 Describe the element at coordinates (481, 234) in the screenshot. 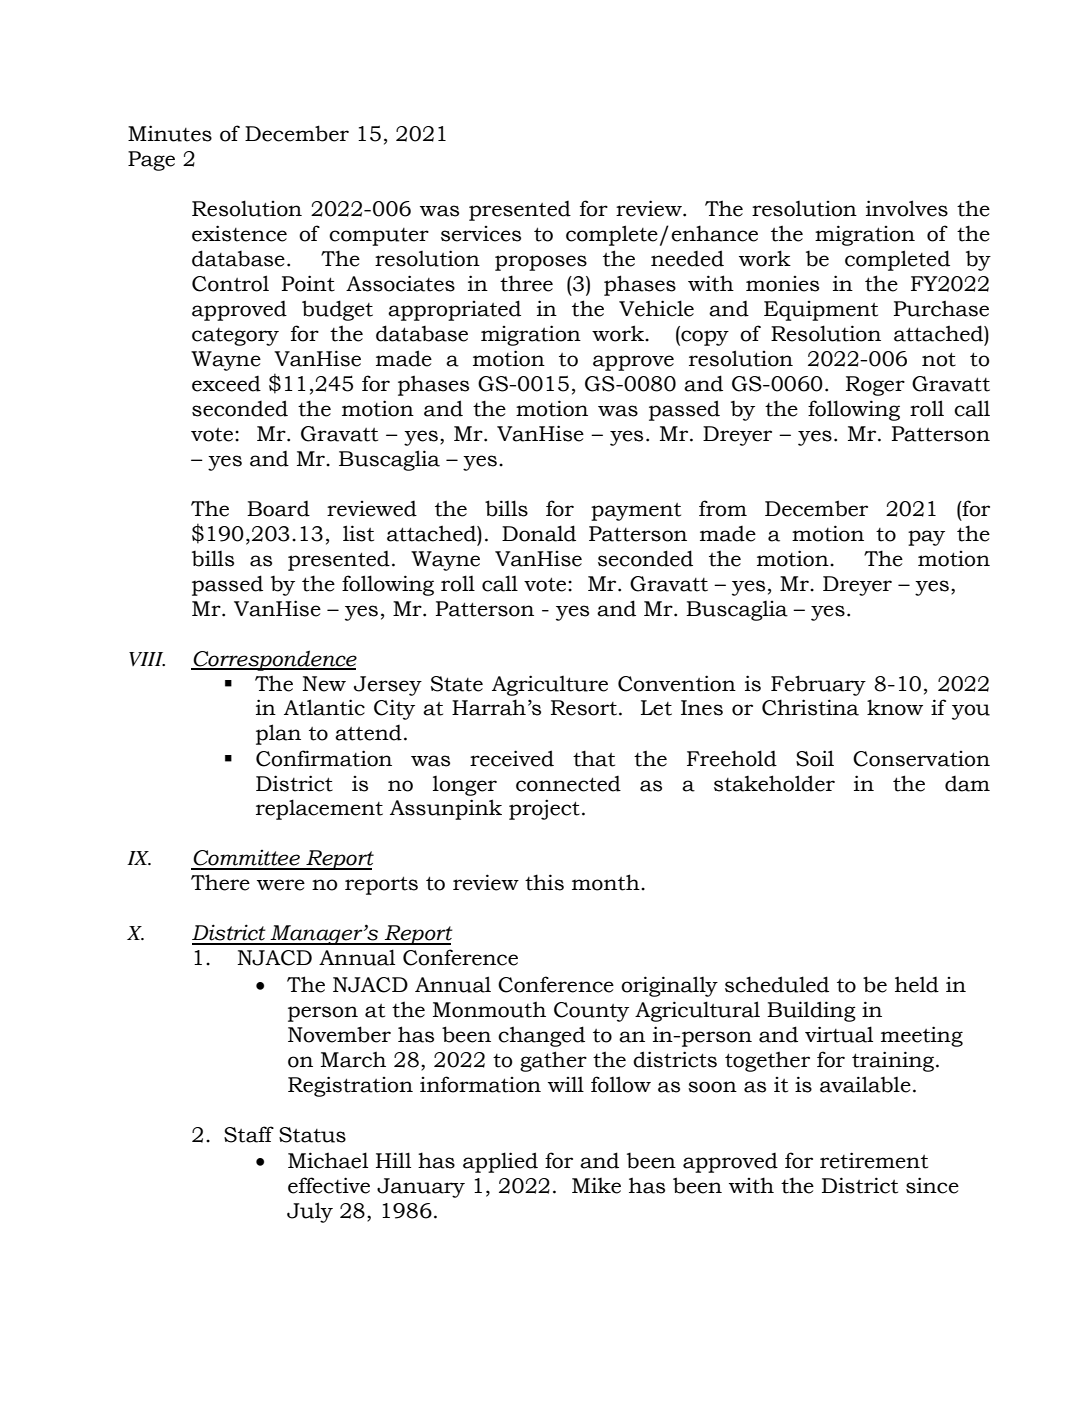

I see `services` at that location.
